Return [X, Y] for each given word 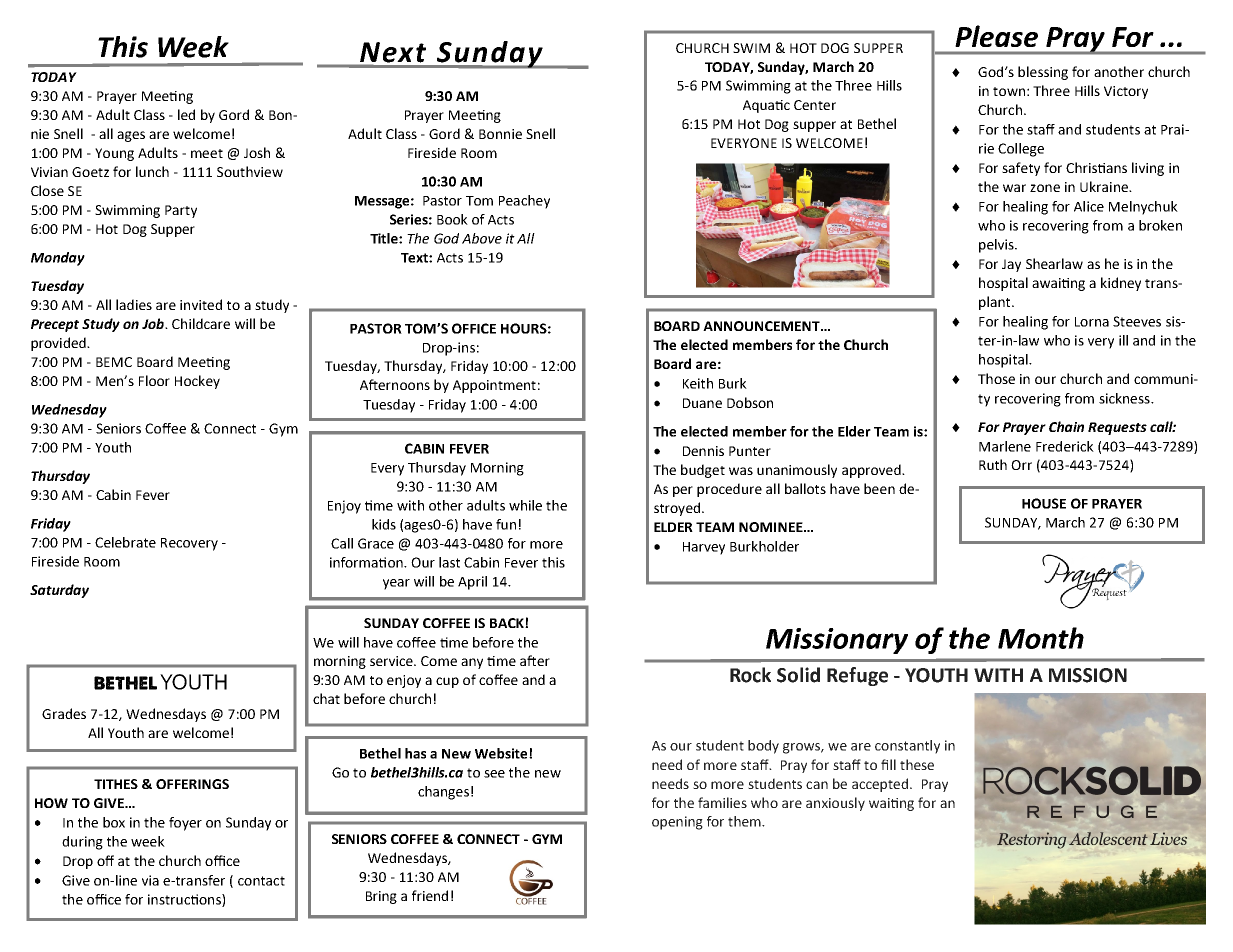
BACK [508, 623]
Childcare [201, 323]
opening [677, 823]
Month [1041, 638]
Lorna [1092, 322]
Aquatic [766, 106]
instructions [185, 900]
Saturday [59, 591]
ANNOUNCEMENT [762, 326]
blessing [1043, 73]
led [186, 114]
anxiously [835, 804]
